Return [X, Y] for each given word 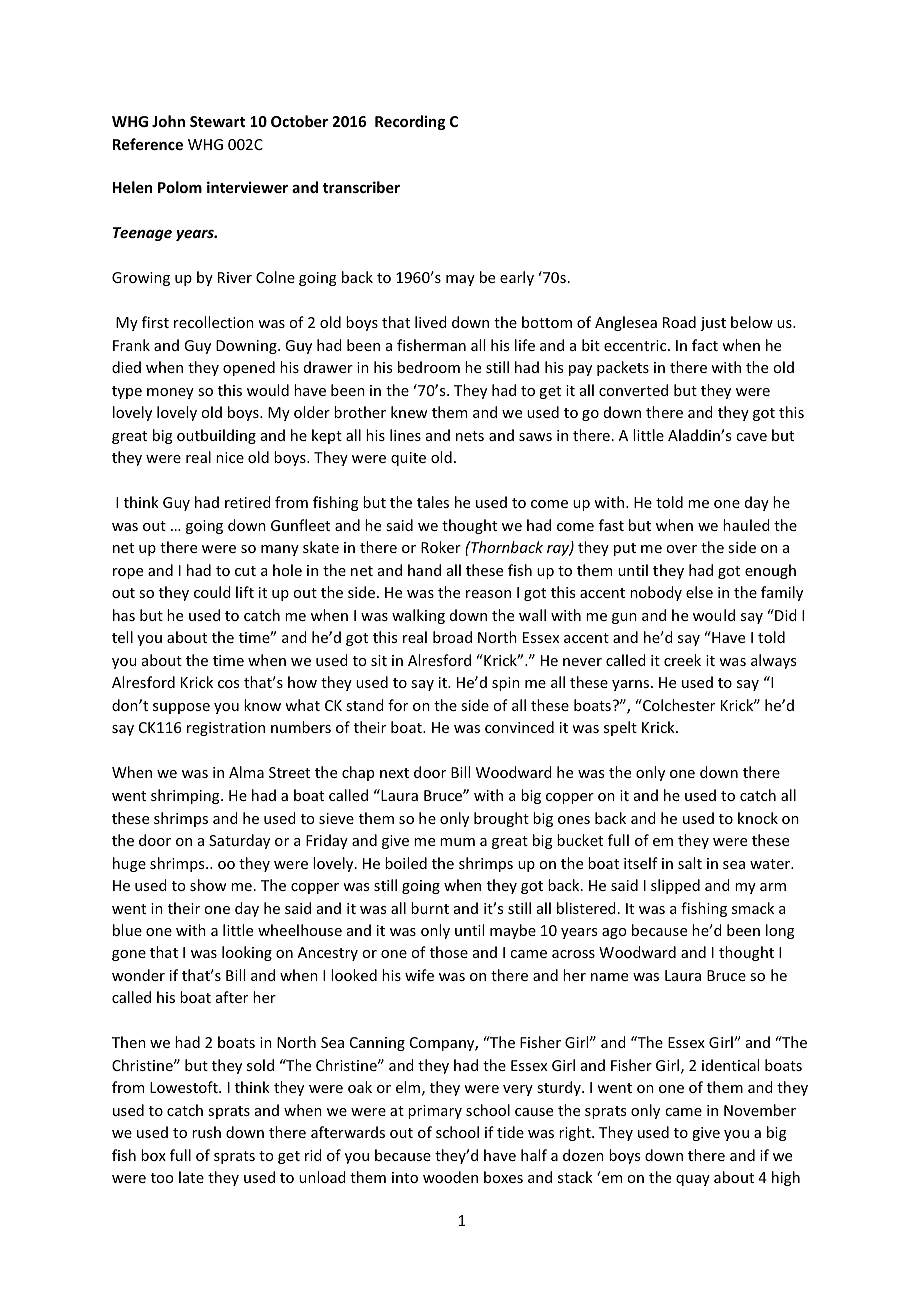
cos [228, 684]
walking [418, 616]
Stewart [217, 121]
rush [206, 1132]
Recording [410, 122]
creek [682, 660]
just [713, 324]
